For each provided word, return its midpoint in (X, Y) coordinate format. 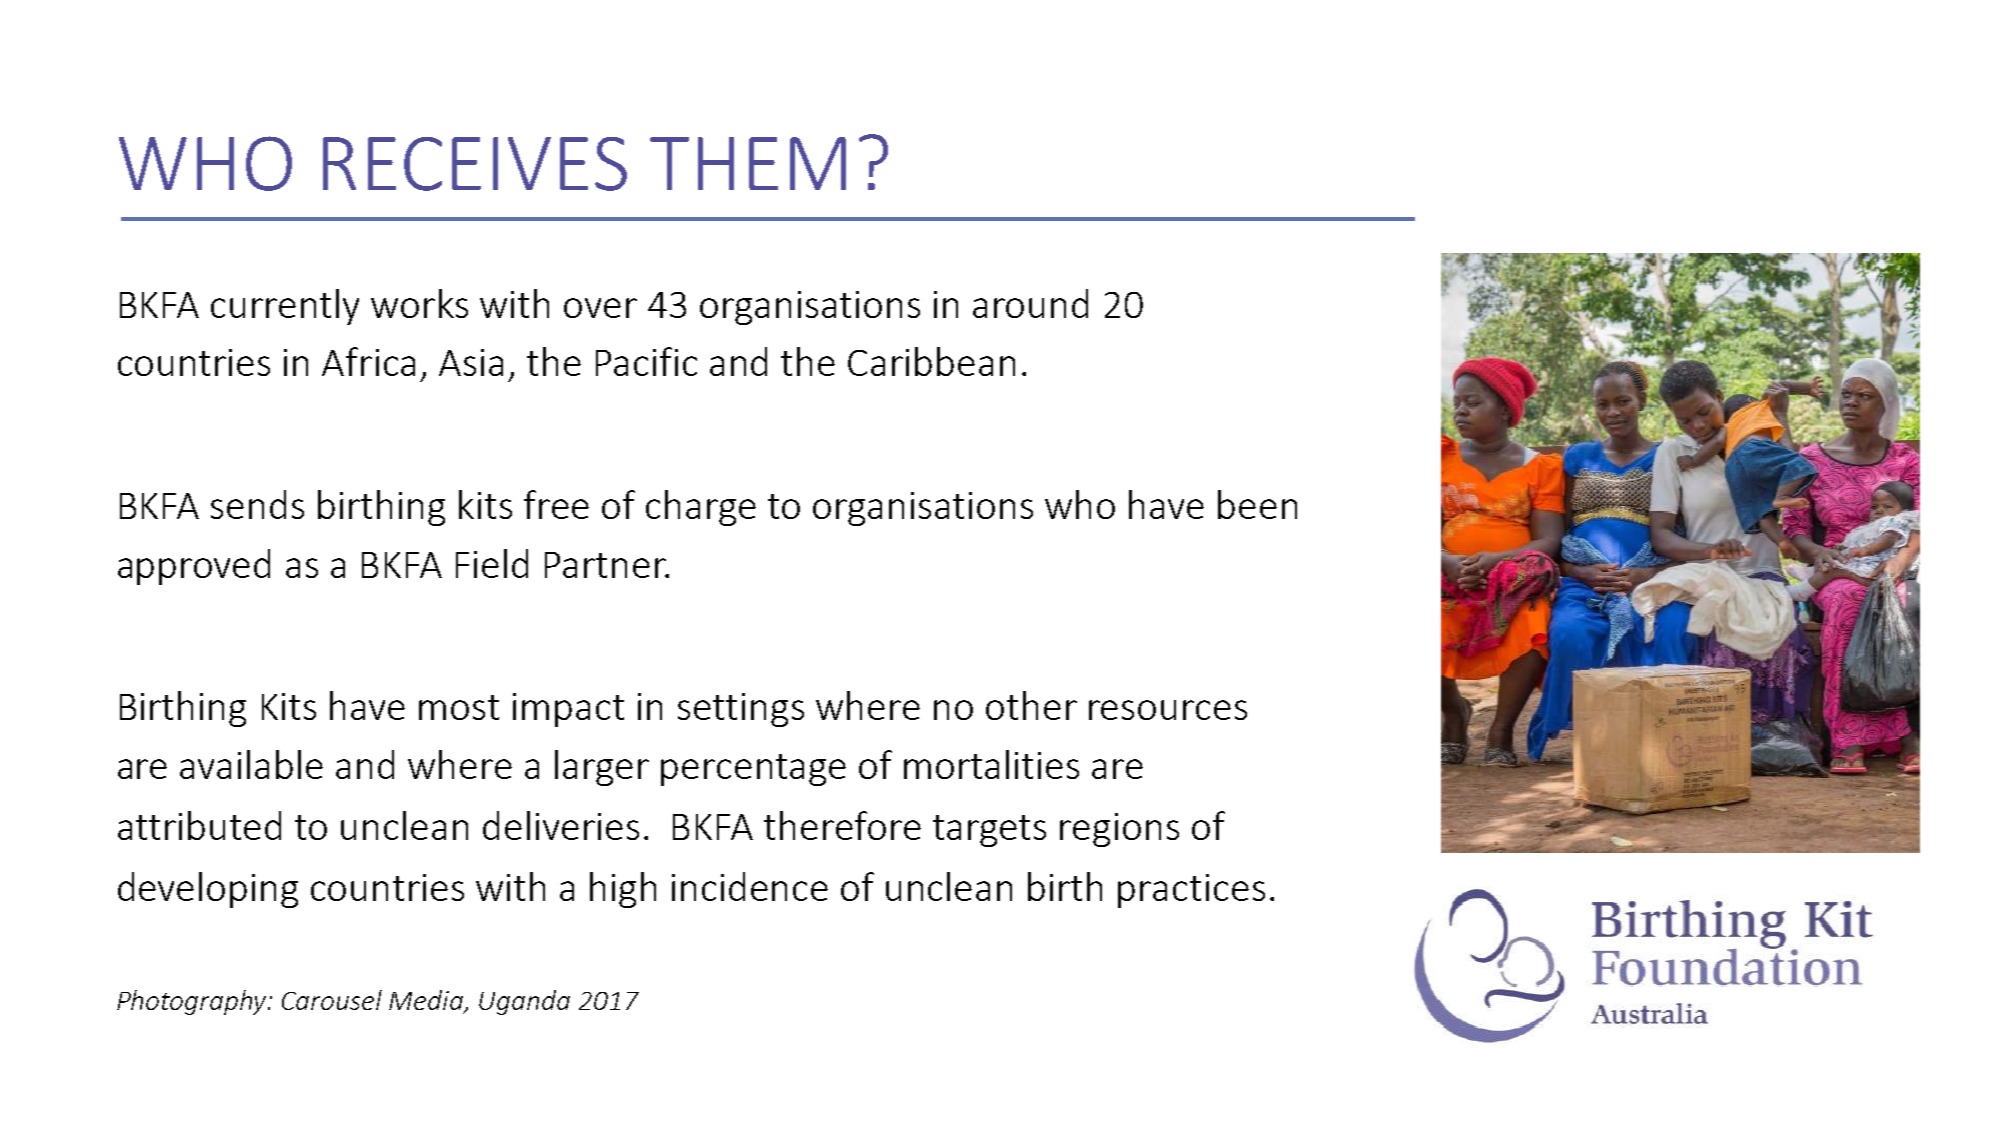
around (1030, 303)
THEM (748, 163)
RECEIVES (475, 164)
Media (427, 1001)
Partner (607, 565)
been (1257, 504)
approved (194, 567)
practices (1191, 891)
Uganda (524, 1002)
